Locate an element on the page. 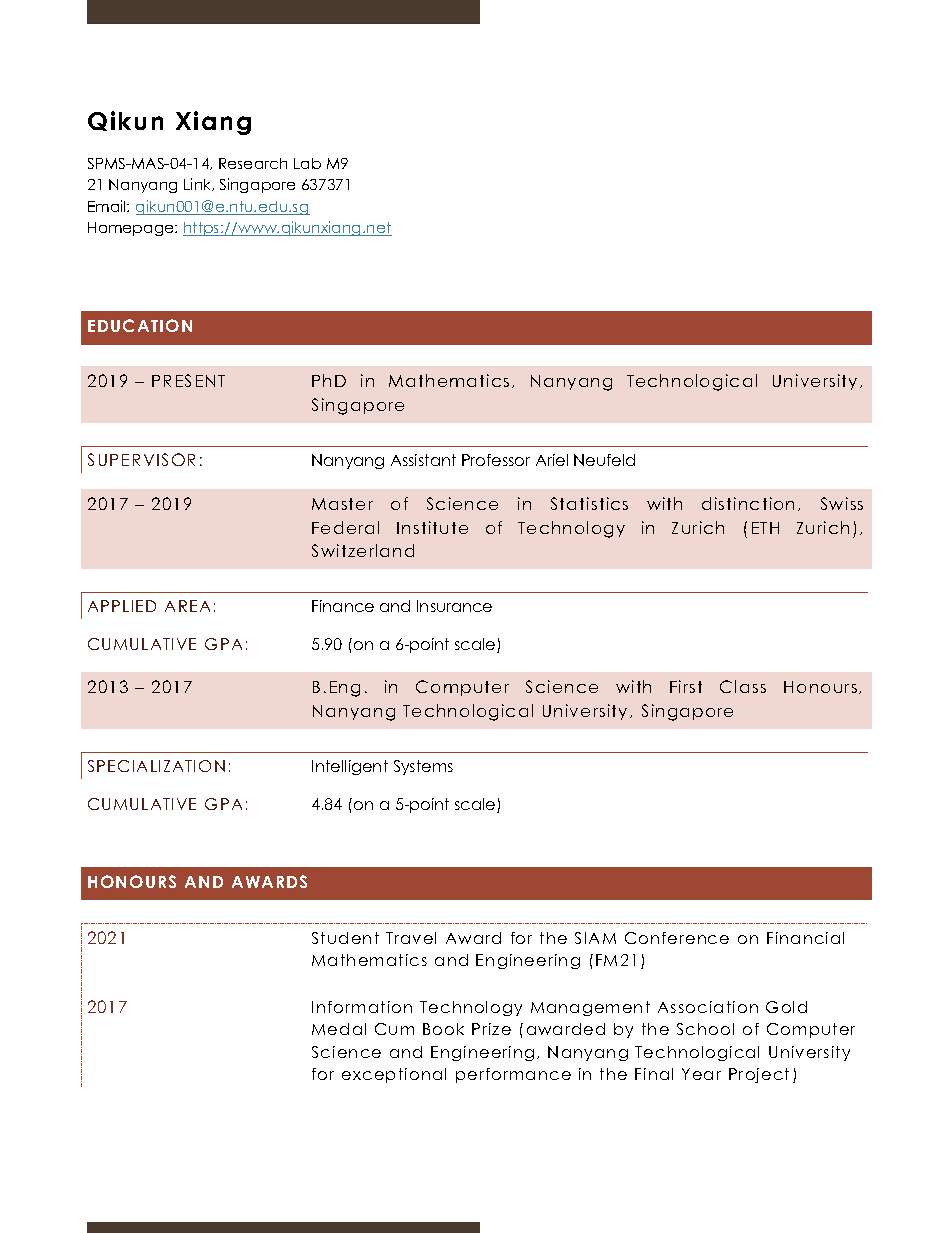  Systems is located at coordinates (423, 767).
